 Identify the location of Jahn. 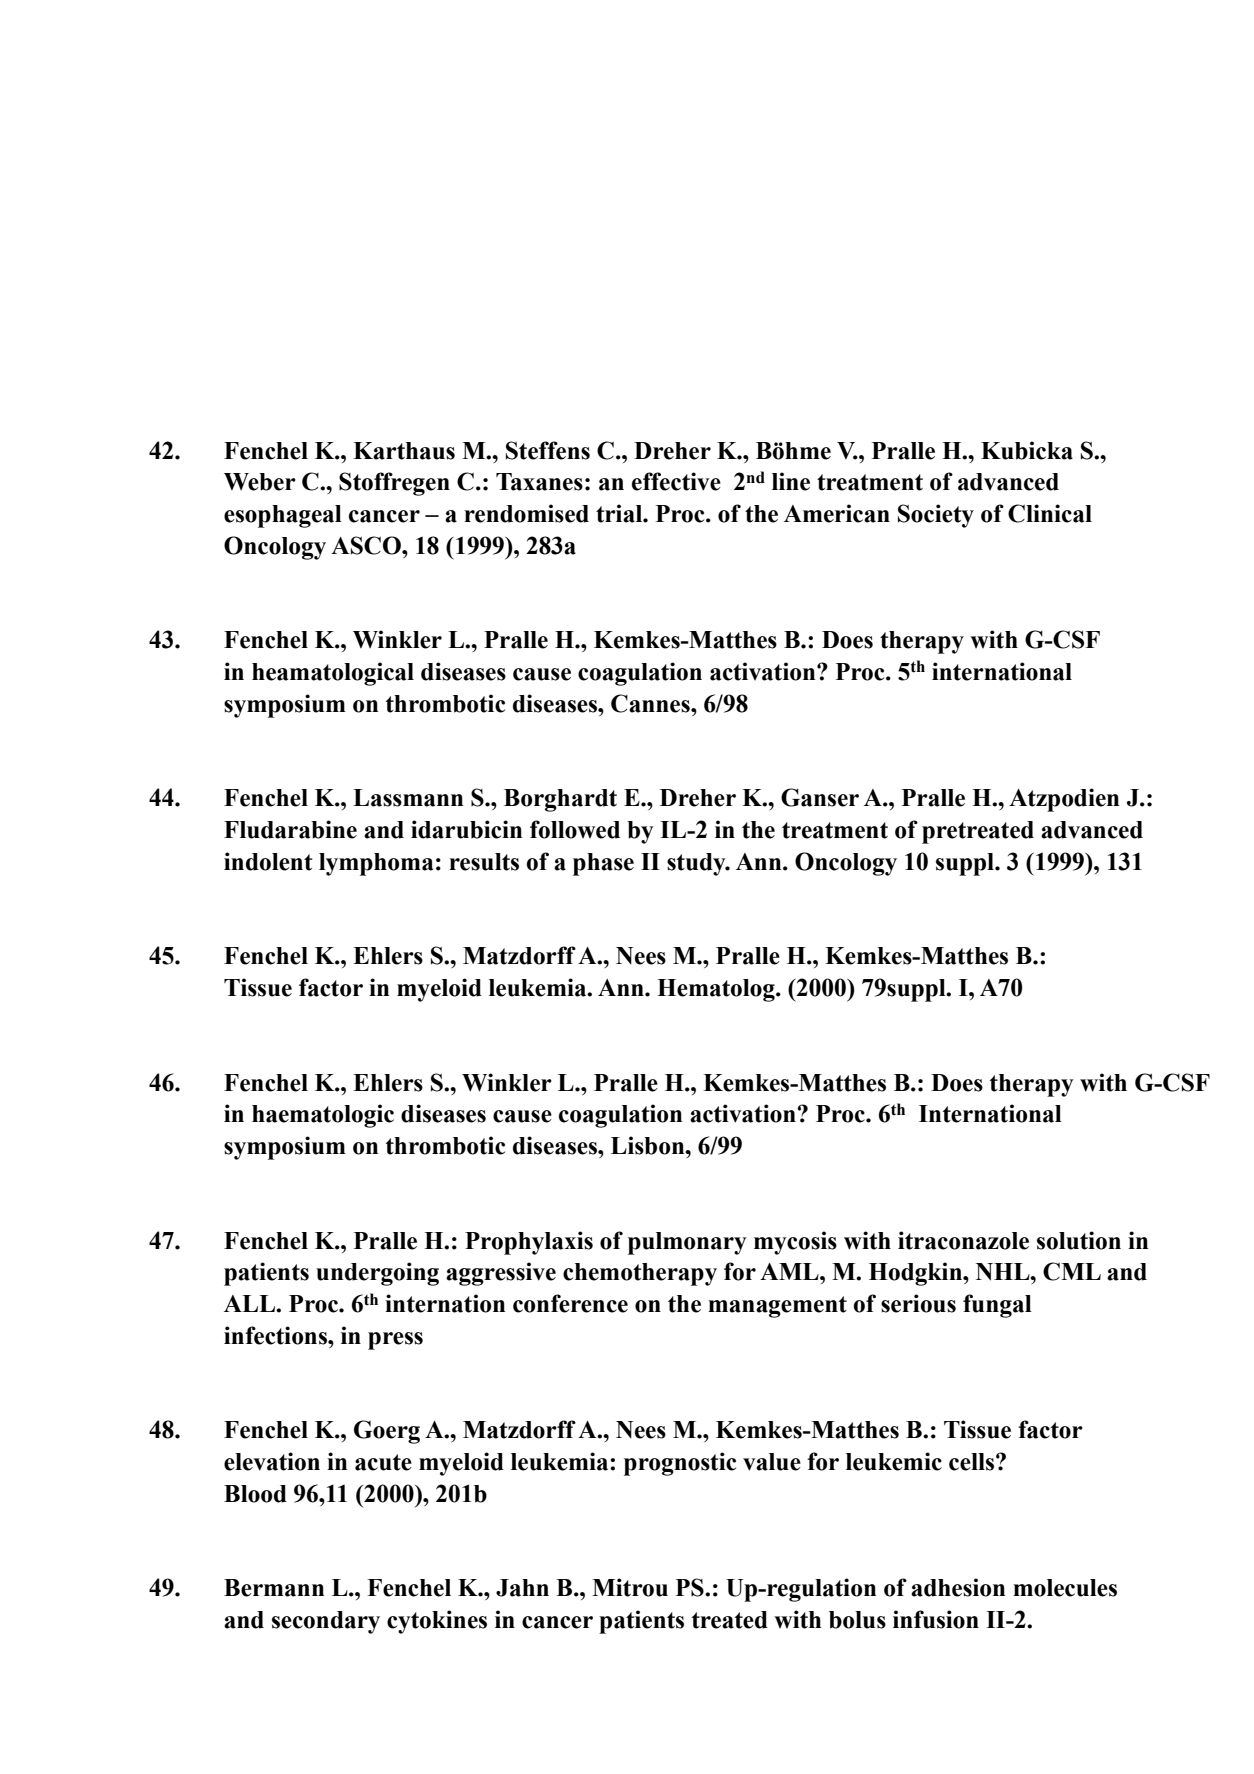
(522, 1588).
